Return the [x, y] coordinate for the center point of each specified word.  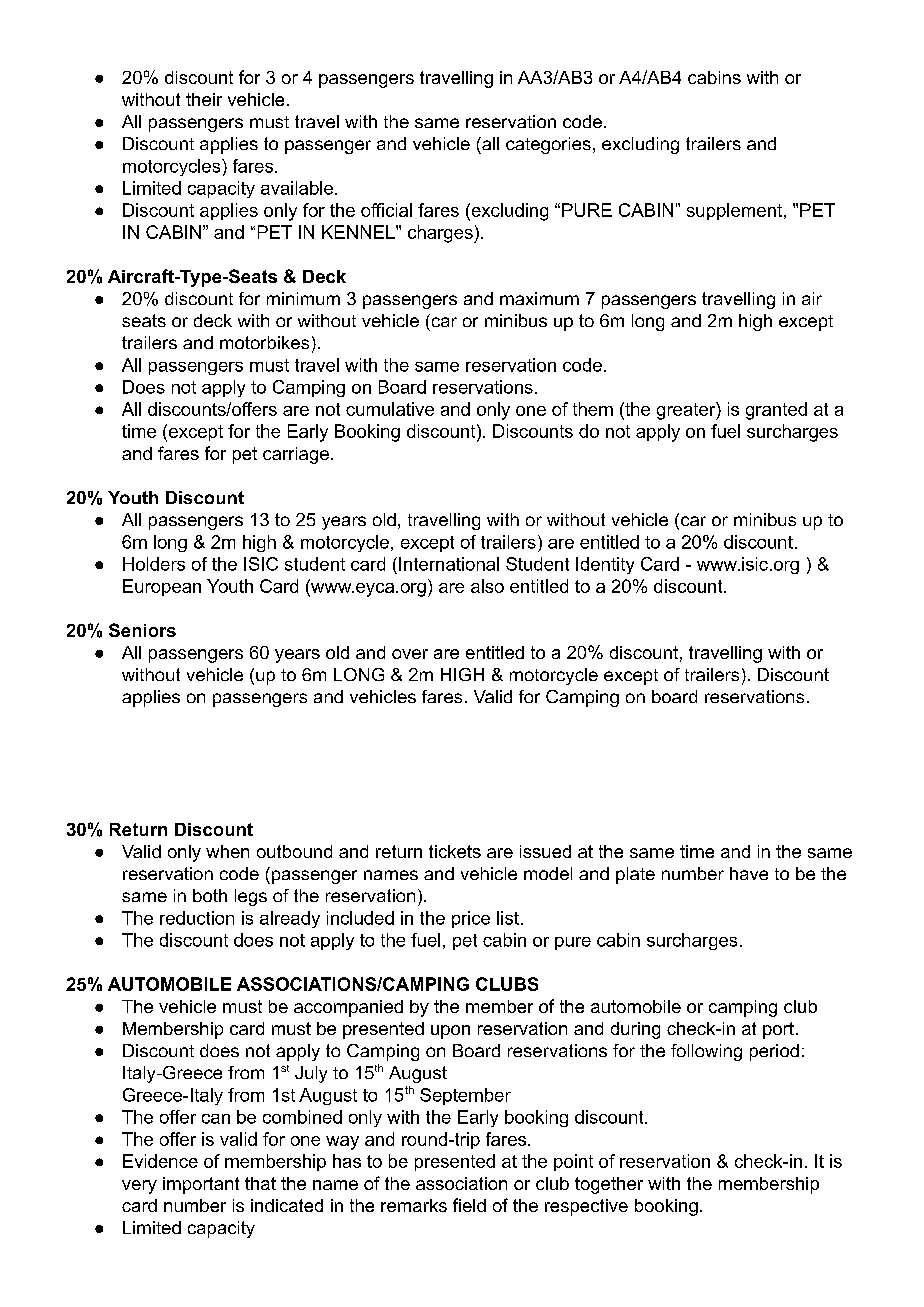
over [410, 654]
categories [548, 145]
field [469, 1205]
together [609, 1185]
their [204, 99]
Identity [605, 565]
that [260, 1183]
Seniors [142, 630]
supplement [734, 211]
